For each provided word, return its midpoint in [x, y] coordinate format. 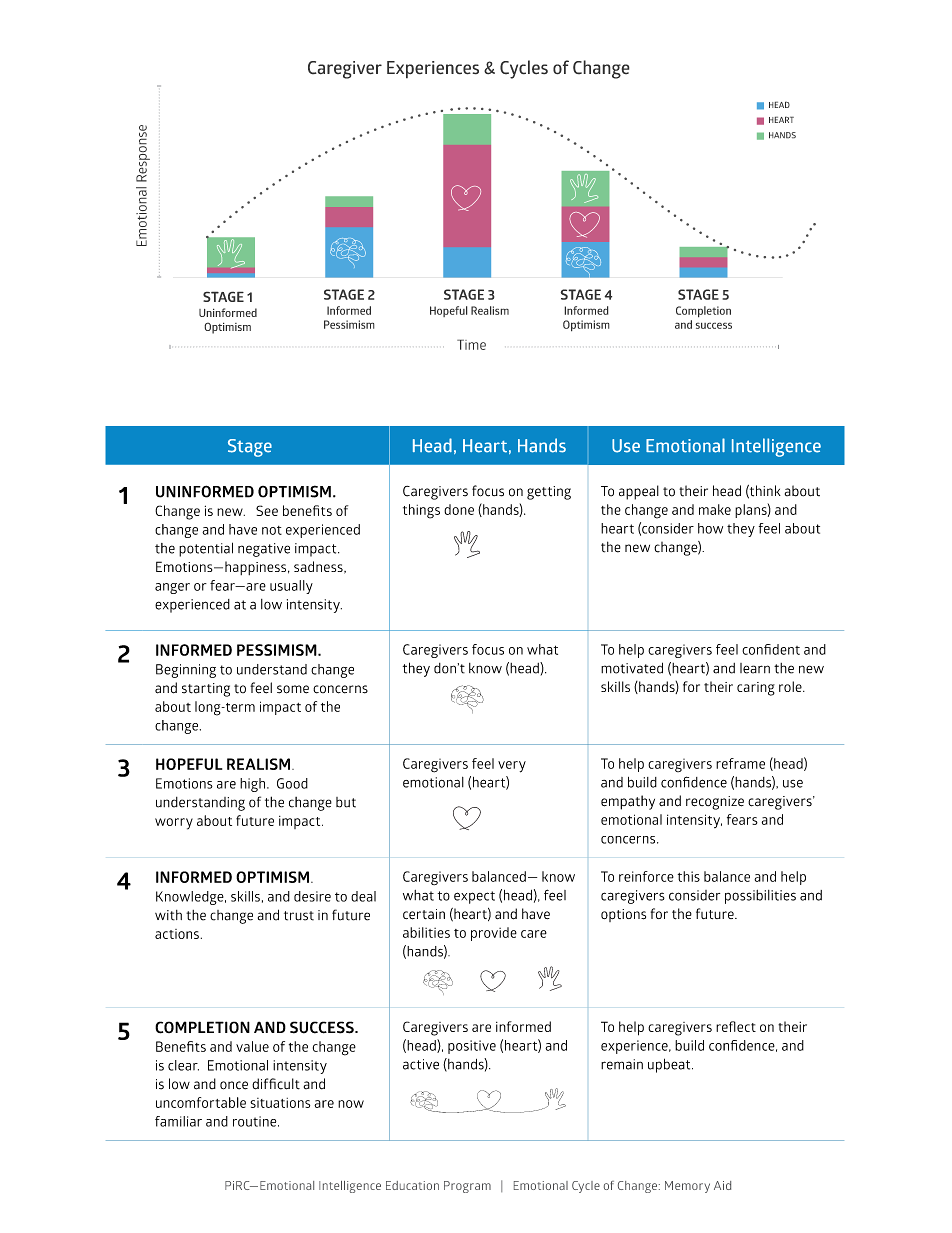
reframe [740, 763]
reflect [736, 1026]
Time [471, 344]
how [710, 528]
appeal [639, 492]
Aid [722, 1185]
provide [494, 934]
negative [264, 550]
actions [177, 934]
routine [256, 1121]
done [459, 509]
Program [467, 1187]
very [512, 767]
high [252, 785]
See [267, 510]
